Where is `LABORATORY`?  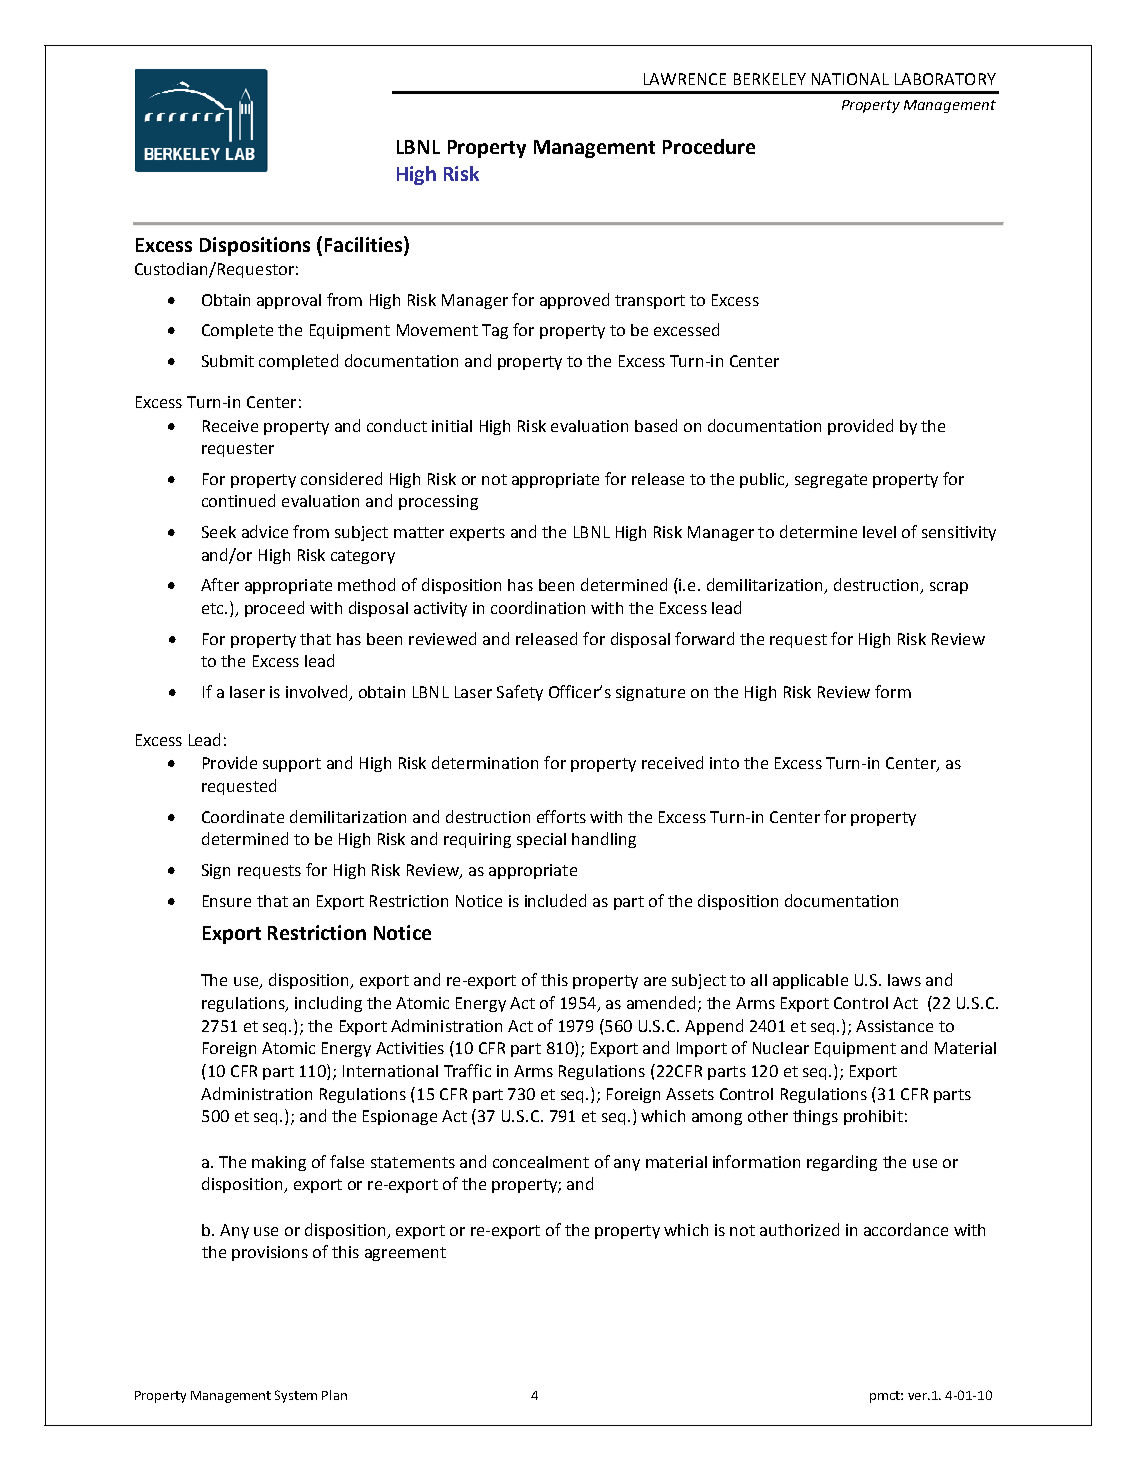
LABORATORY is located at coordinates (945, 79).
